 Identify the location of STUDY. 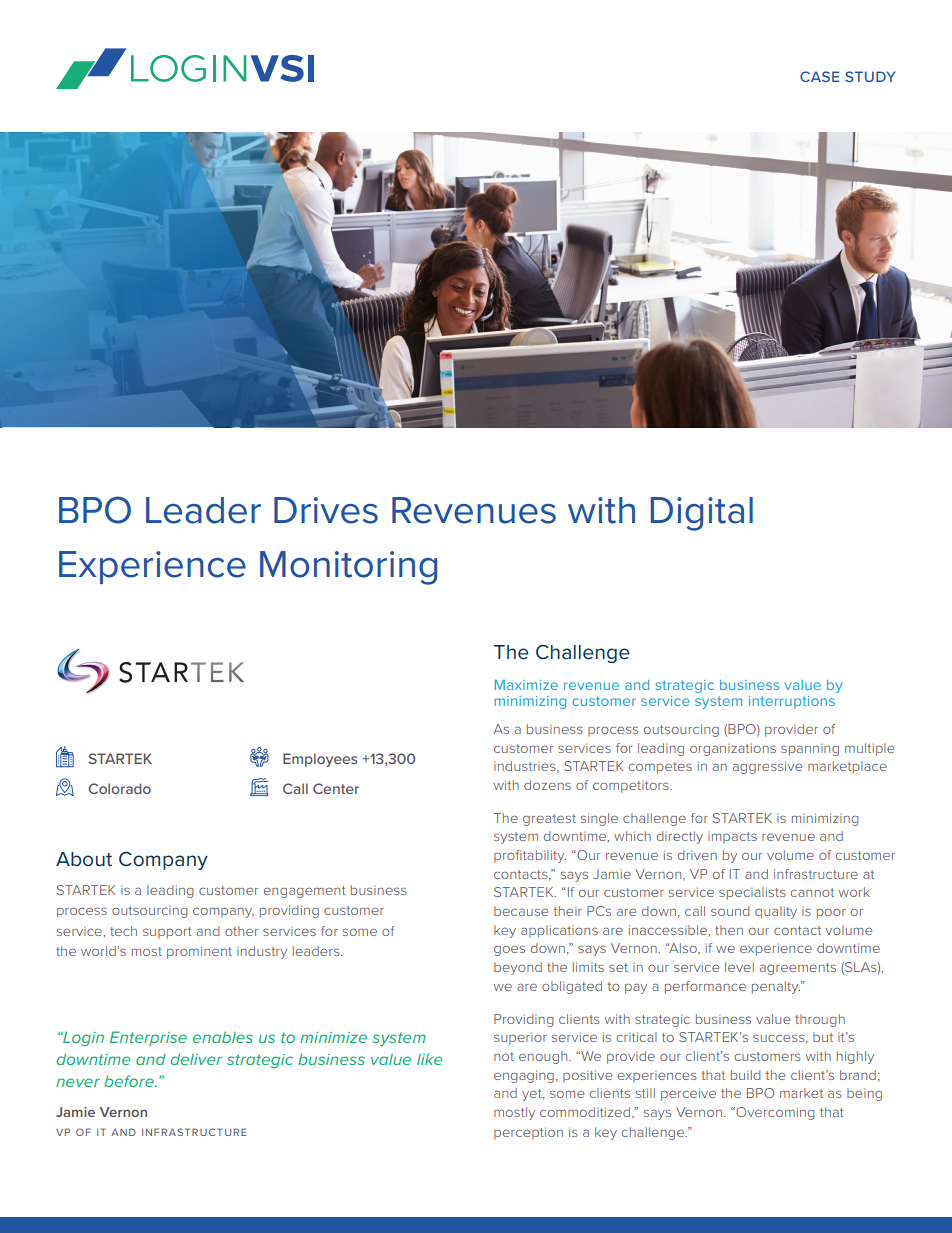
(870, 76).
